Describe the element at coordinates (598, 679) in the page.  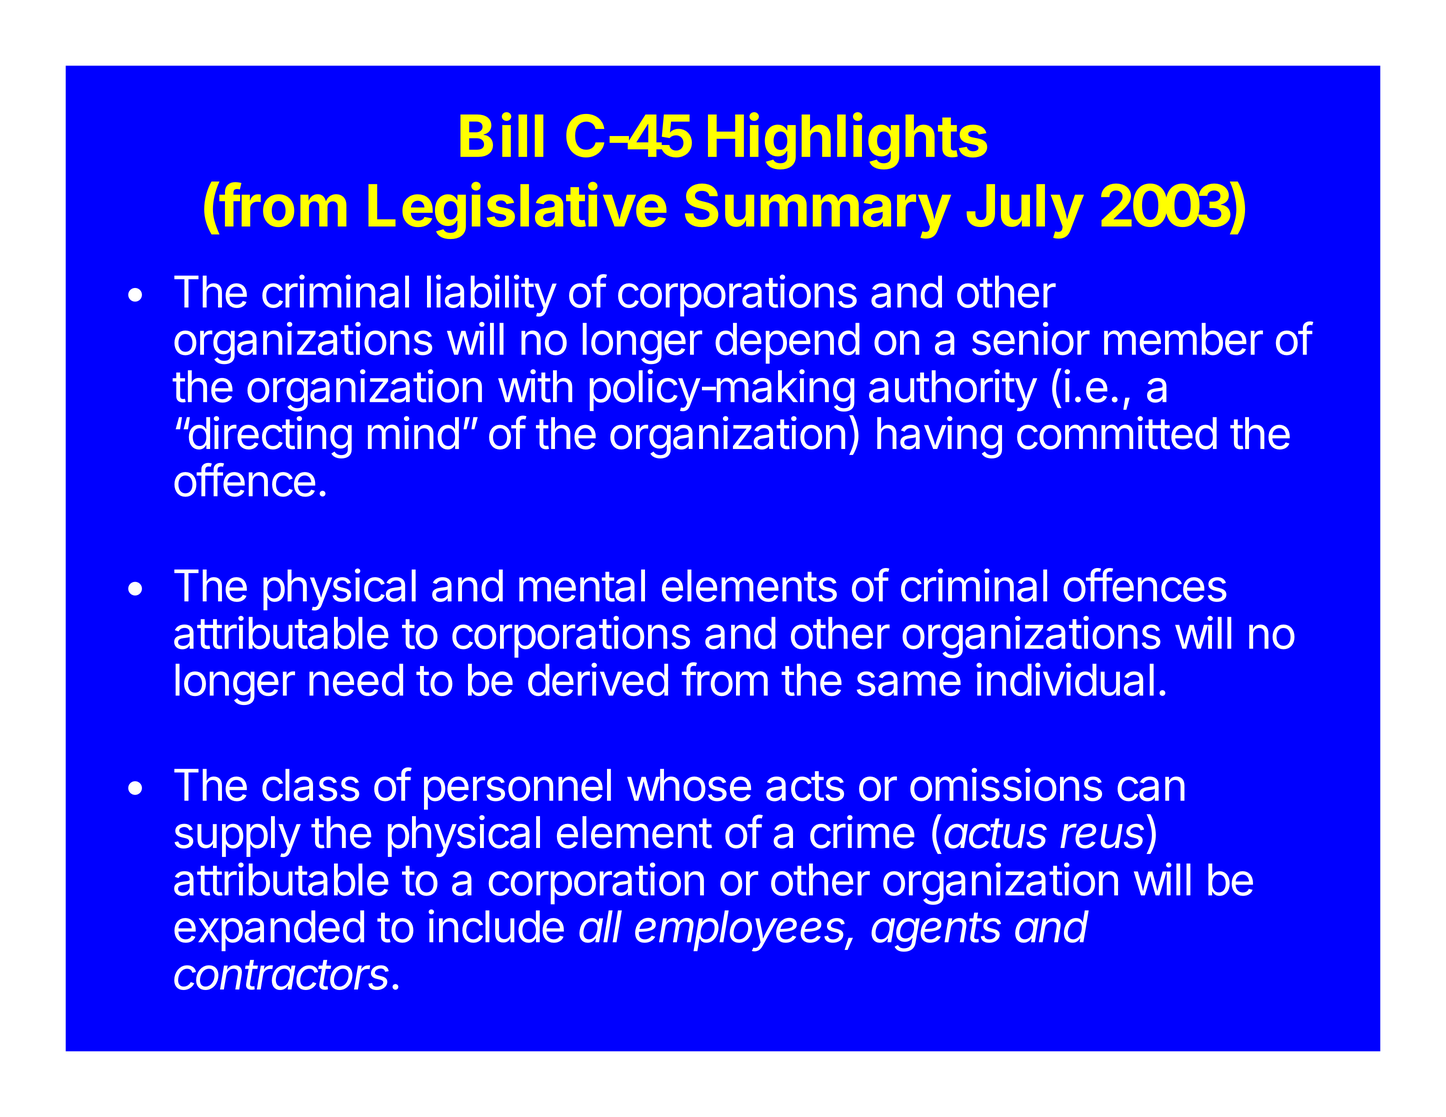
I see `derived` at that location.
